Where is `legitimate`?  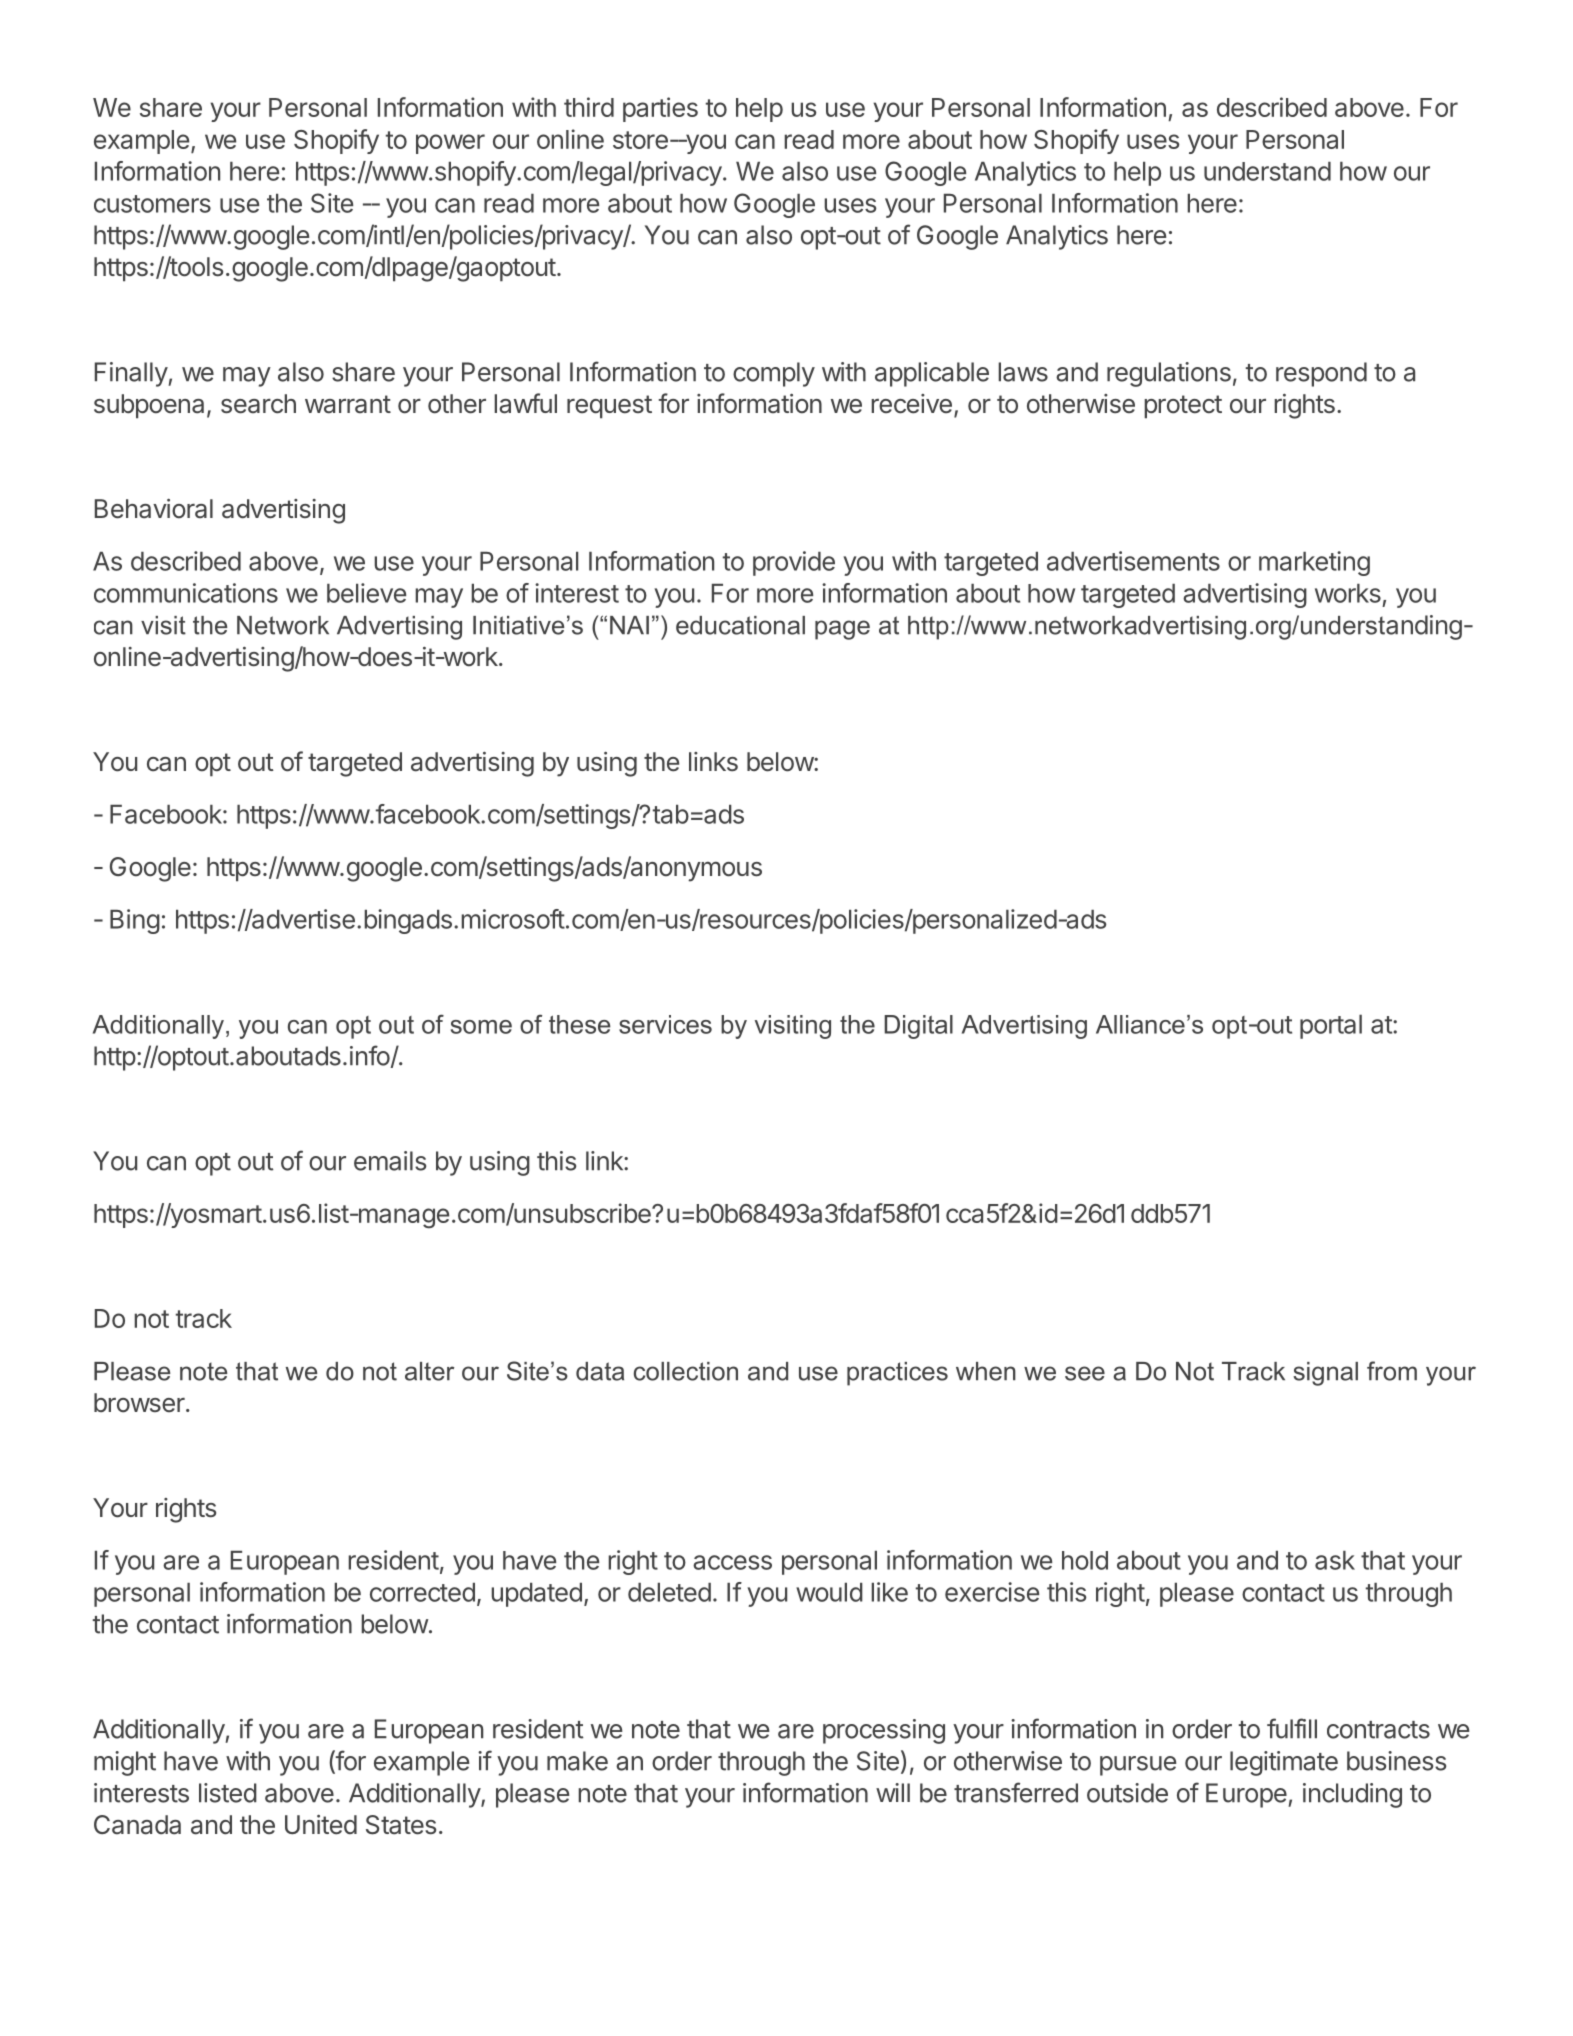 legitimate is located at coordinates (1284, 1763).
